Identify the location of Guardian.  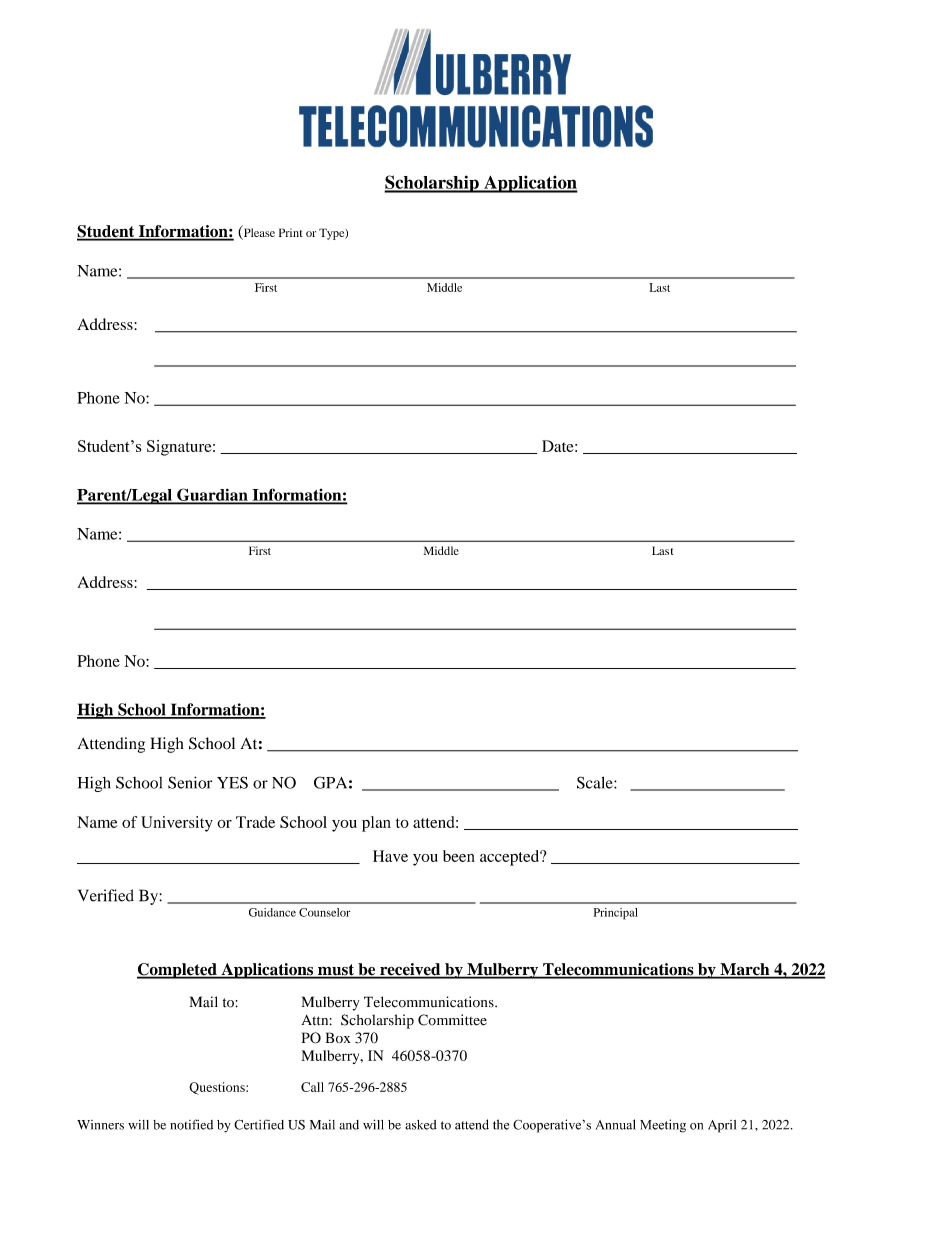
(212, 496).
